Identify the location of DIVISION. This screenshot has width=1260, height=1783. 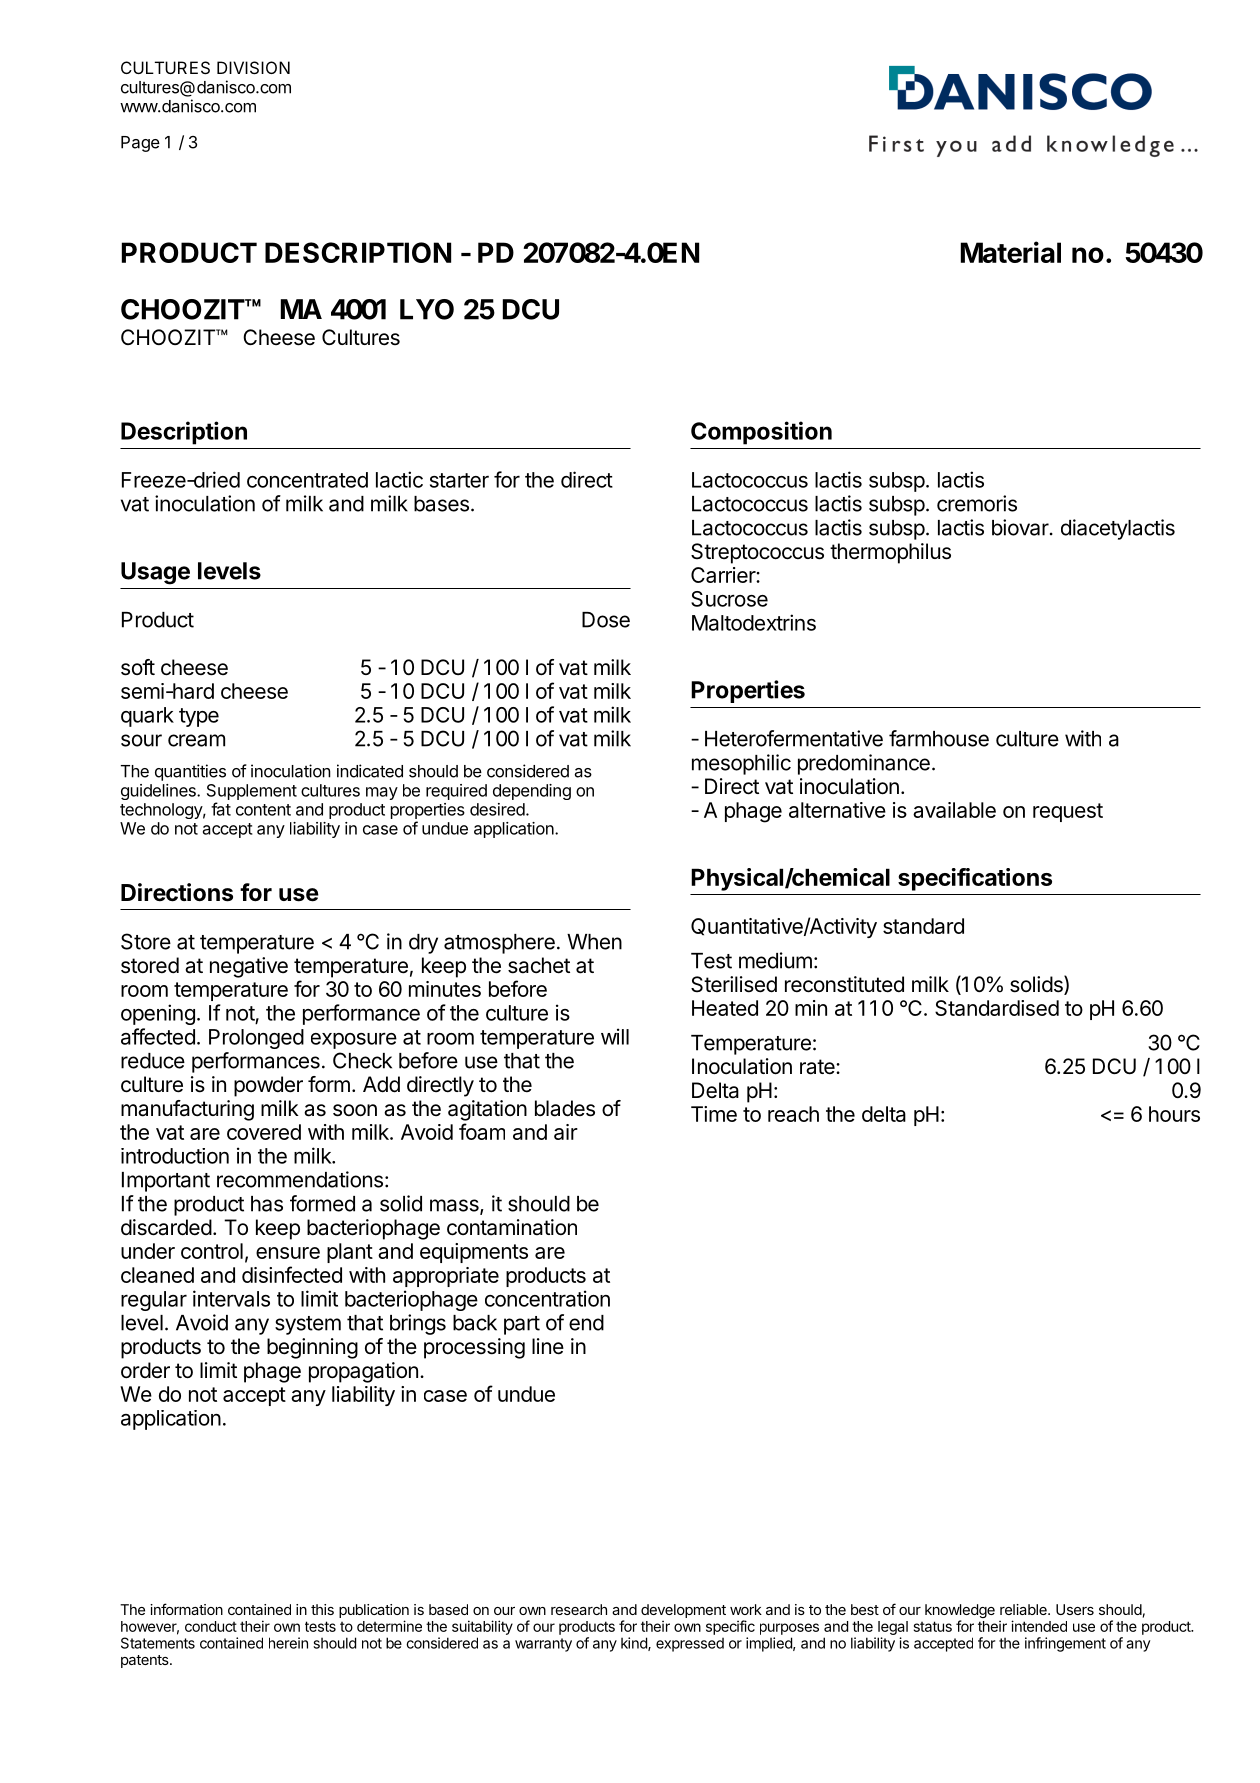
(253, 67).
